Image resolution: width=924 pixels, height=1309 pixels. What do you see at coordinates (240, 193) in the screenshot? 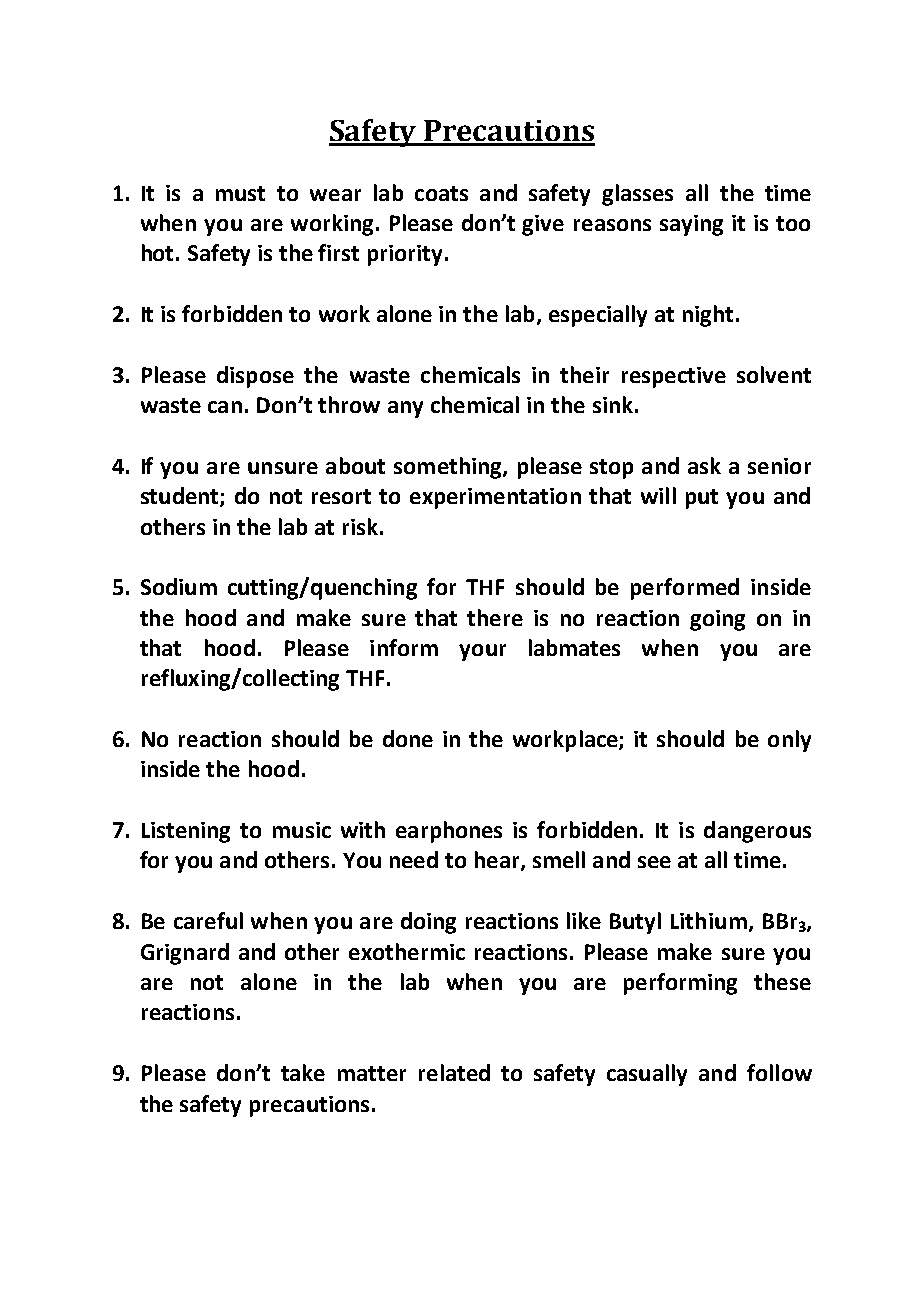
I see `must` at bounding box center [240, 193].
